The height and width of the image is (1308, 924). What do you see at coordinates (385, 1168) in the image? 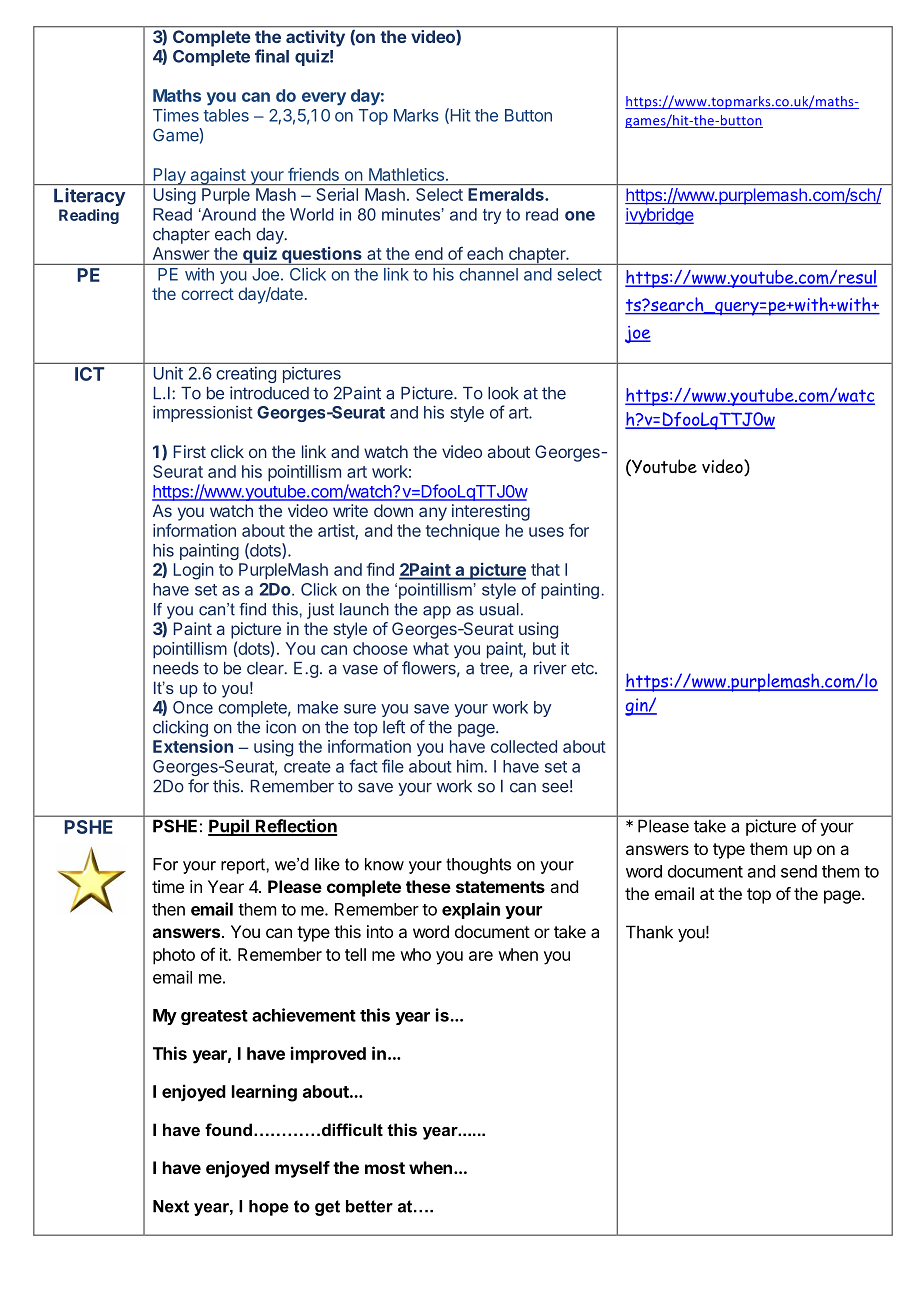
I see `most` at bounding box center [385, 1168].
